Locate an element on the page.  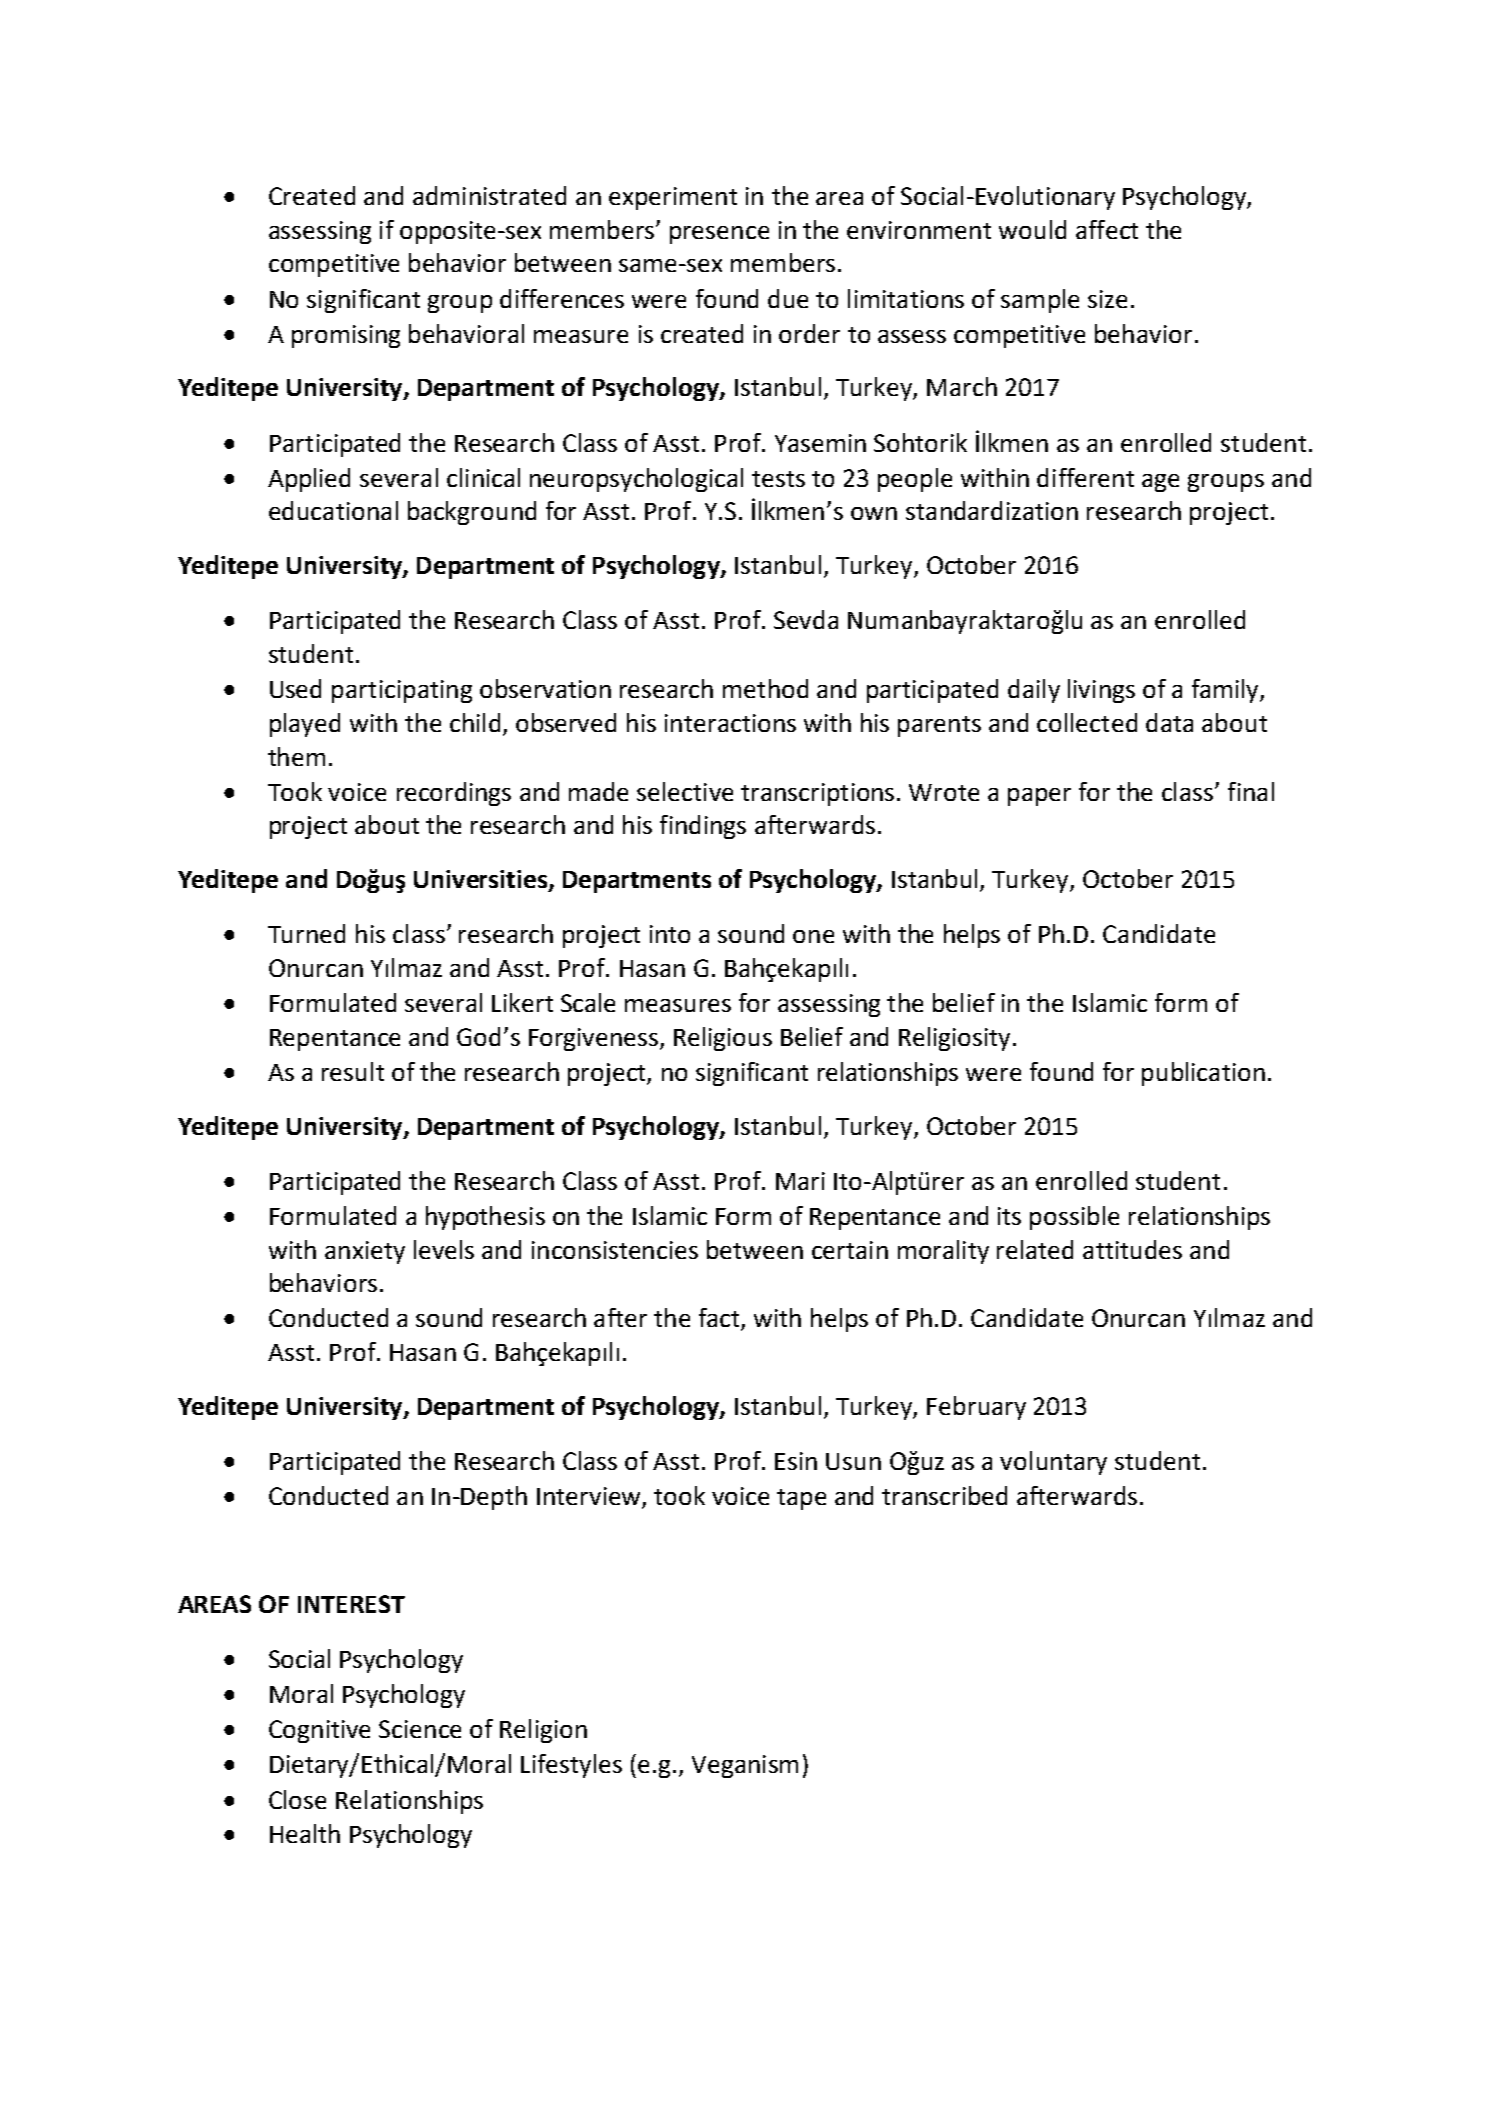
transcribed is located at coordinates (944, 1495).
